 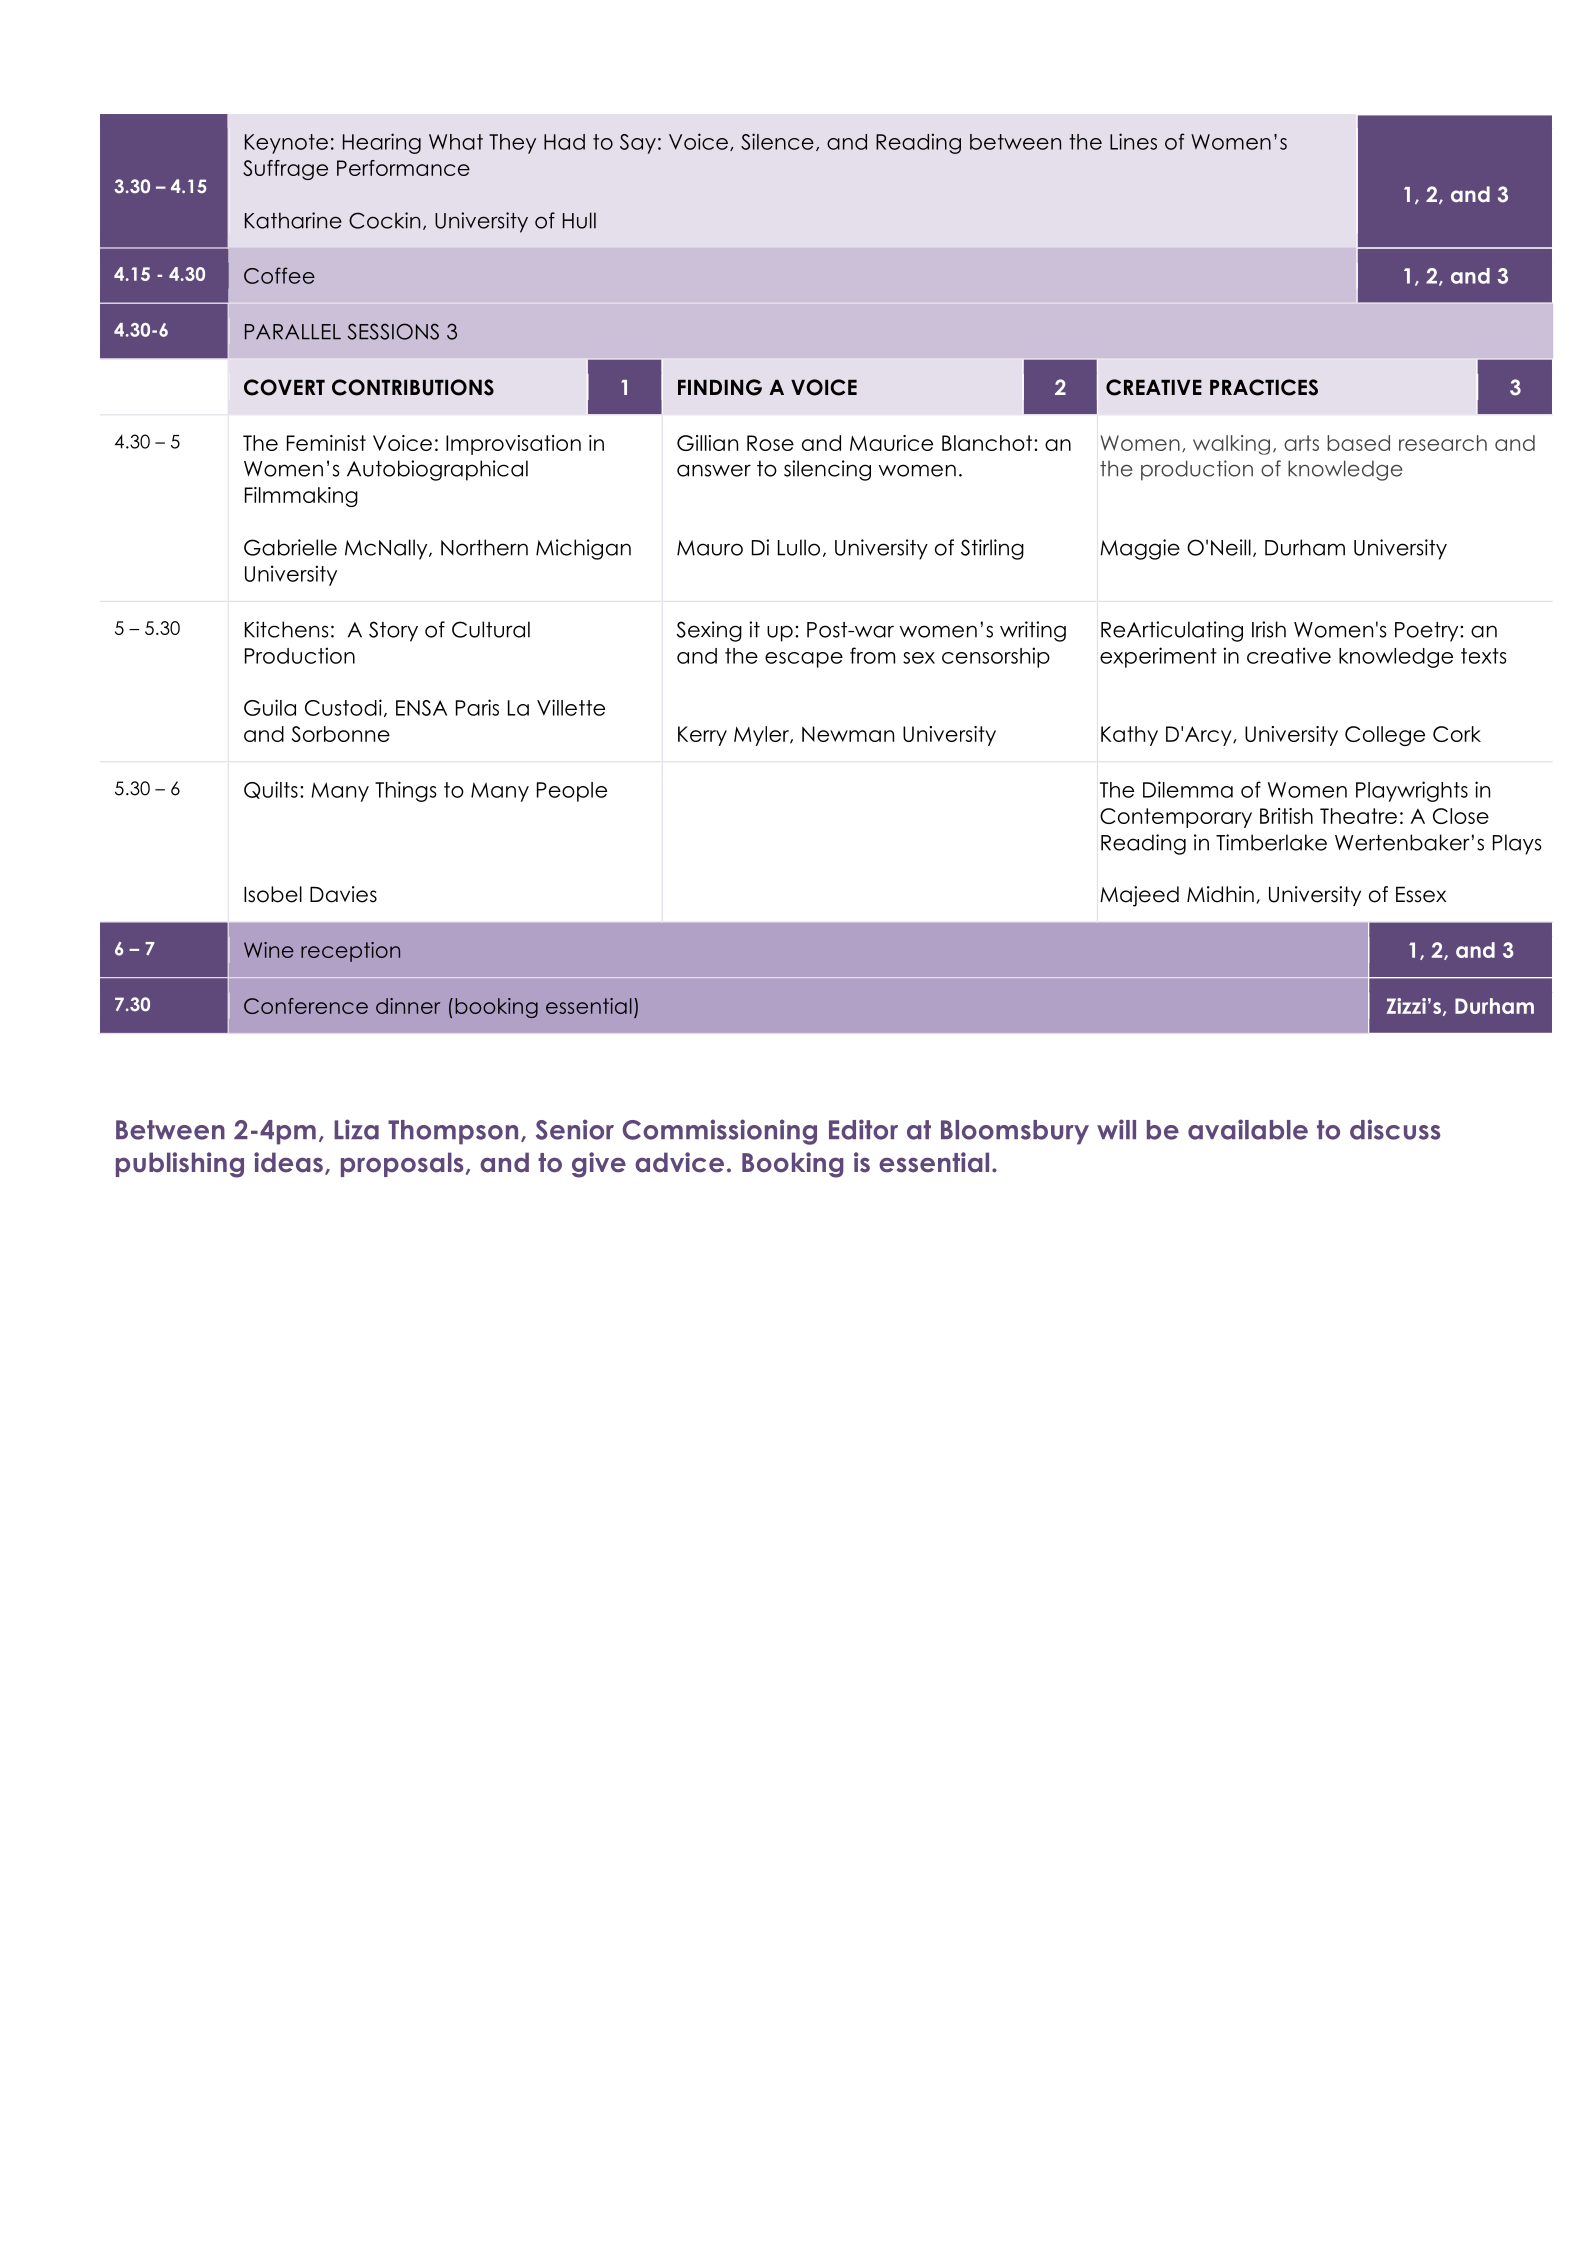 I want to click on Essex, so click(x=1421, y=894).
